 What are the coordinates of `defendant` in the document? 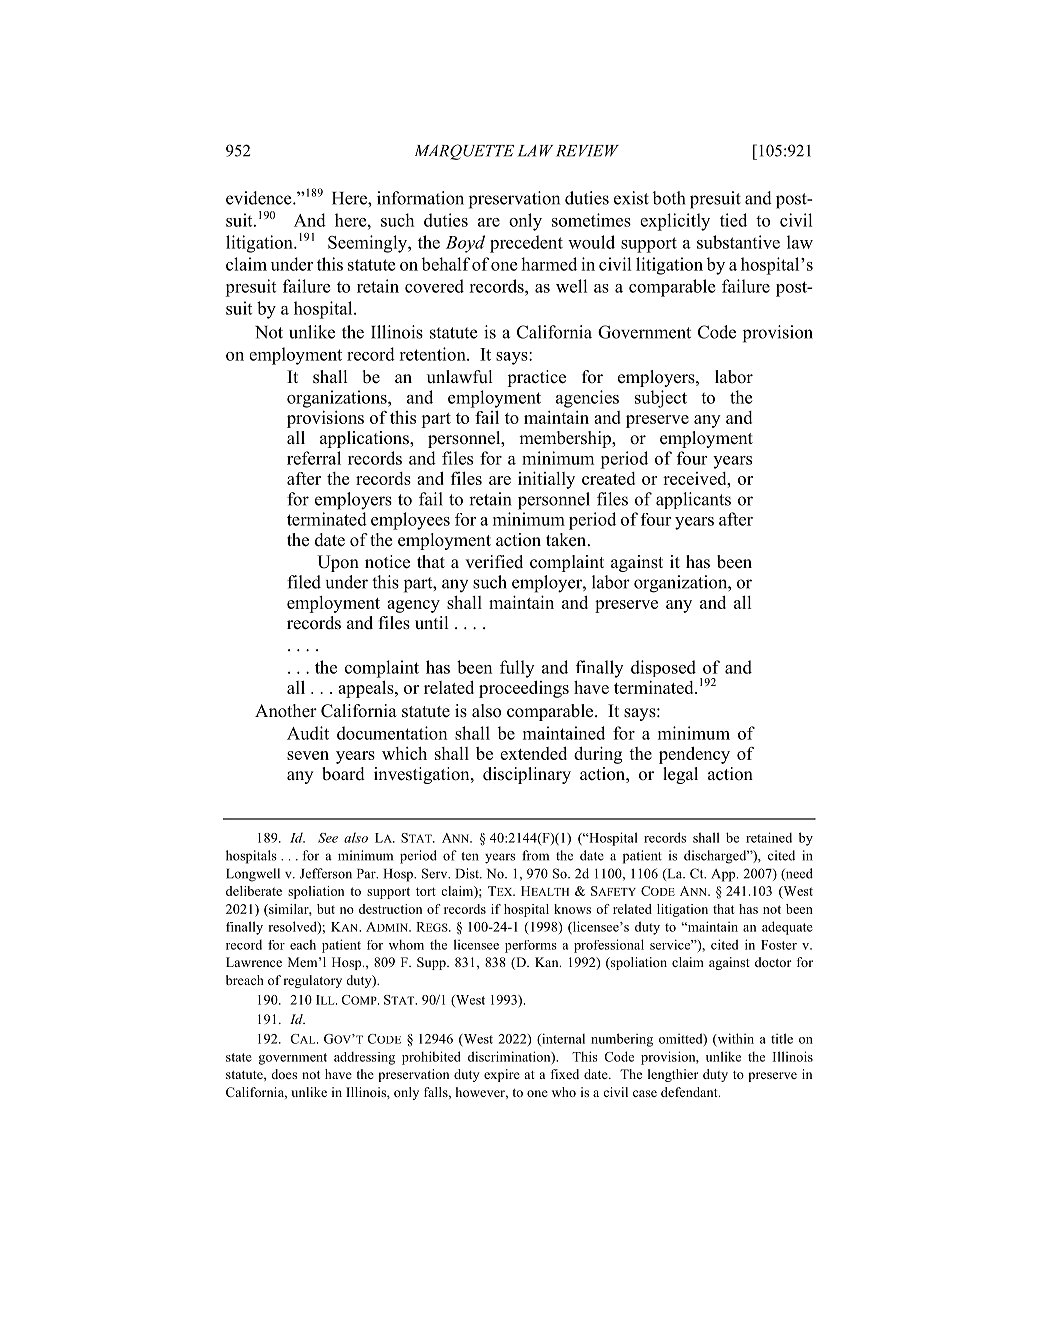 It's located at (690, 1092).
